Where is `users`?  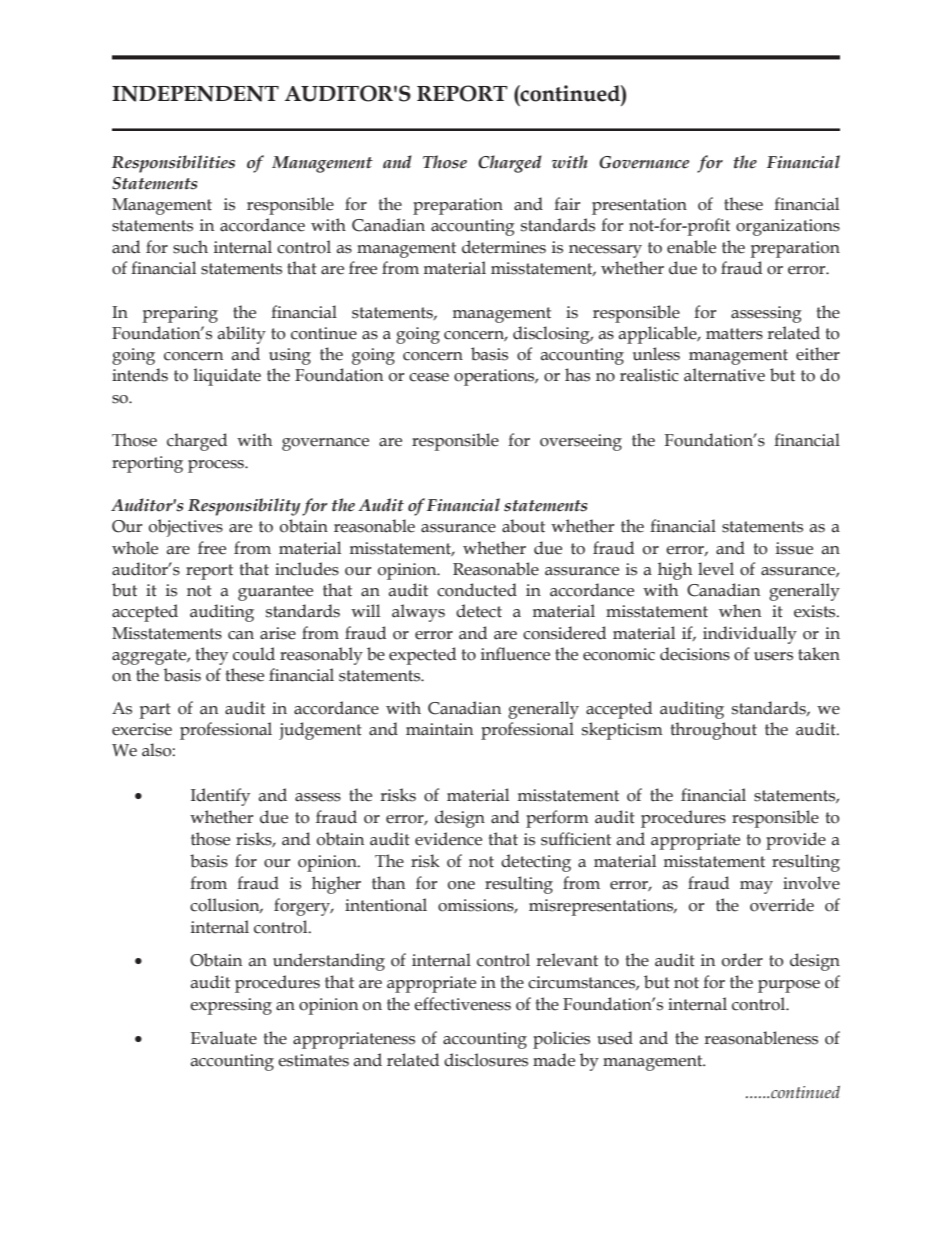 users is located at coordinates (773, 656).
